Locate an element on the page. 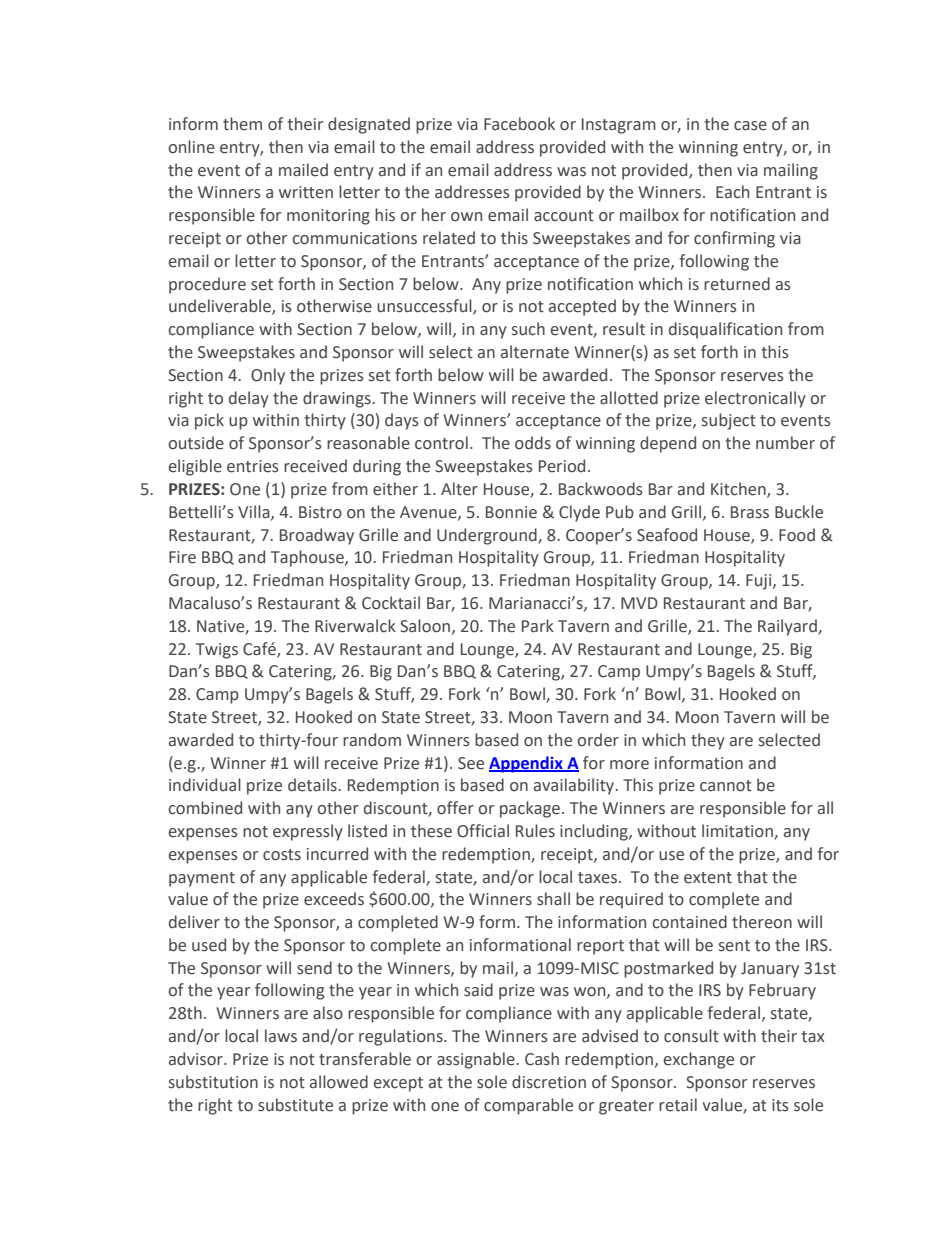  them is located at coordinates (242, 124).
